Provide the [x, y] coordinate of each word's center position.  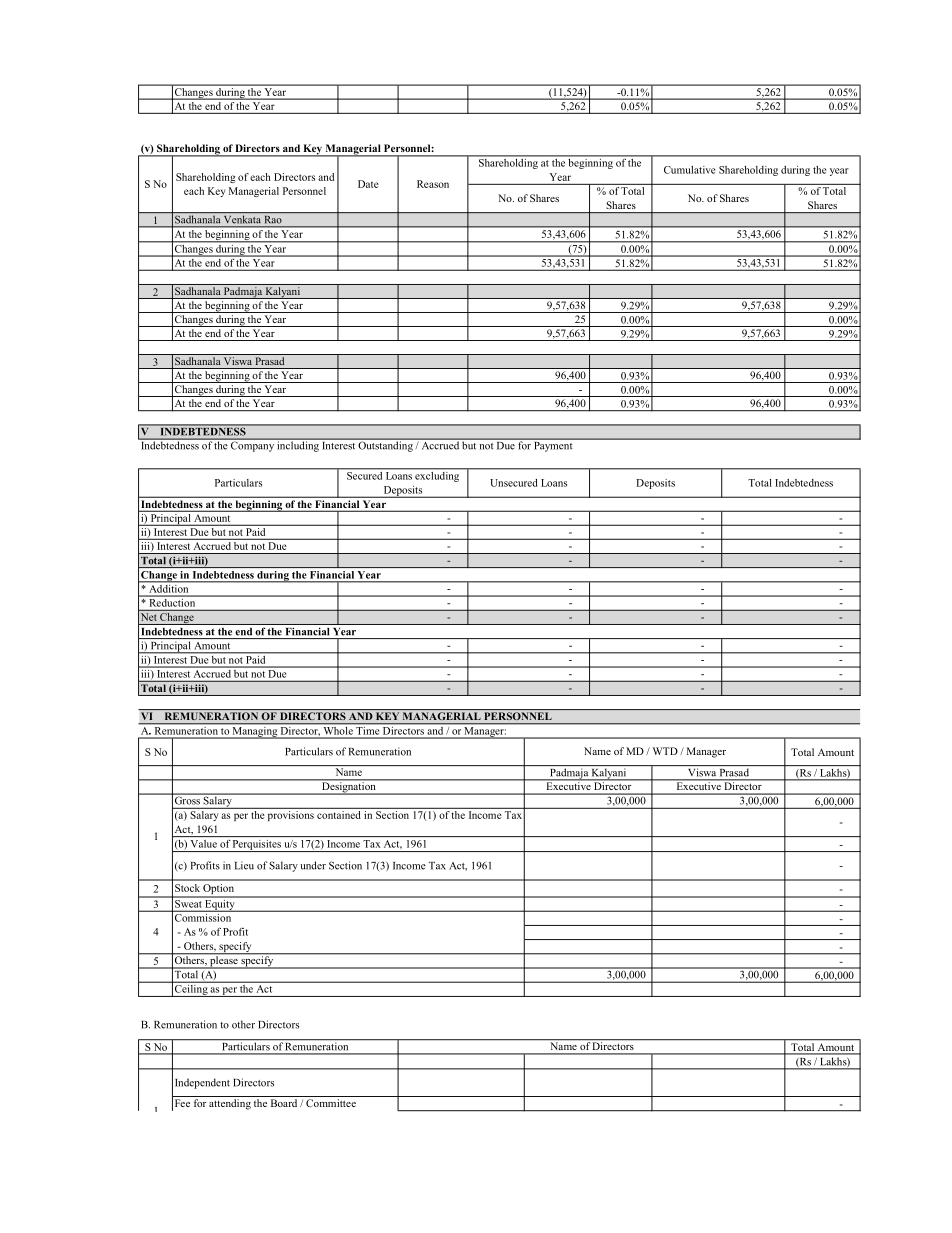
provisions [291, 814]
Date [368, 184]
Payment [553, 445]
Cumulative [689, 170]
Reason [433, 184]
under [313, 865]
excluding [437, 475]
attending [230, 1104]
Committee [331, 1103]
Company [252, 445]
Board [284, 1103]
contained [339, 813]
